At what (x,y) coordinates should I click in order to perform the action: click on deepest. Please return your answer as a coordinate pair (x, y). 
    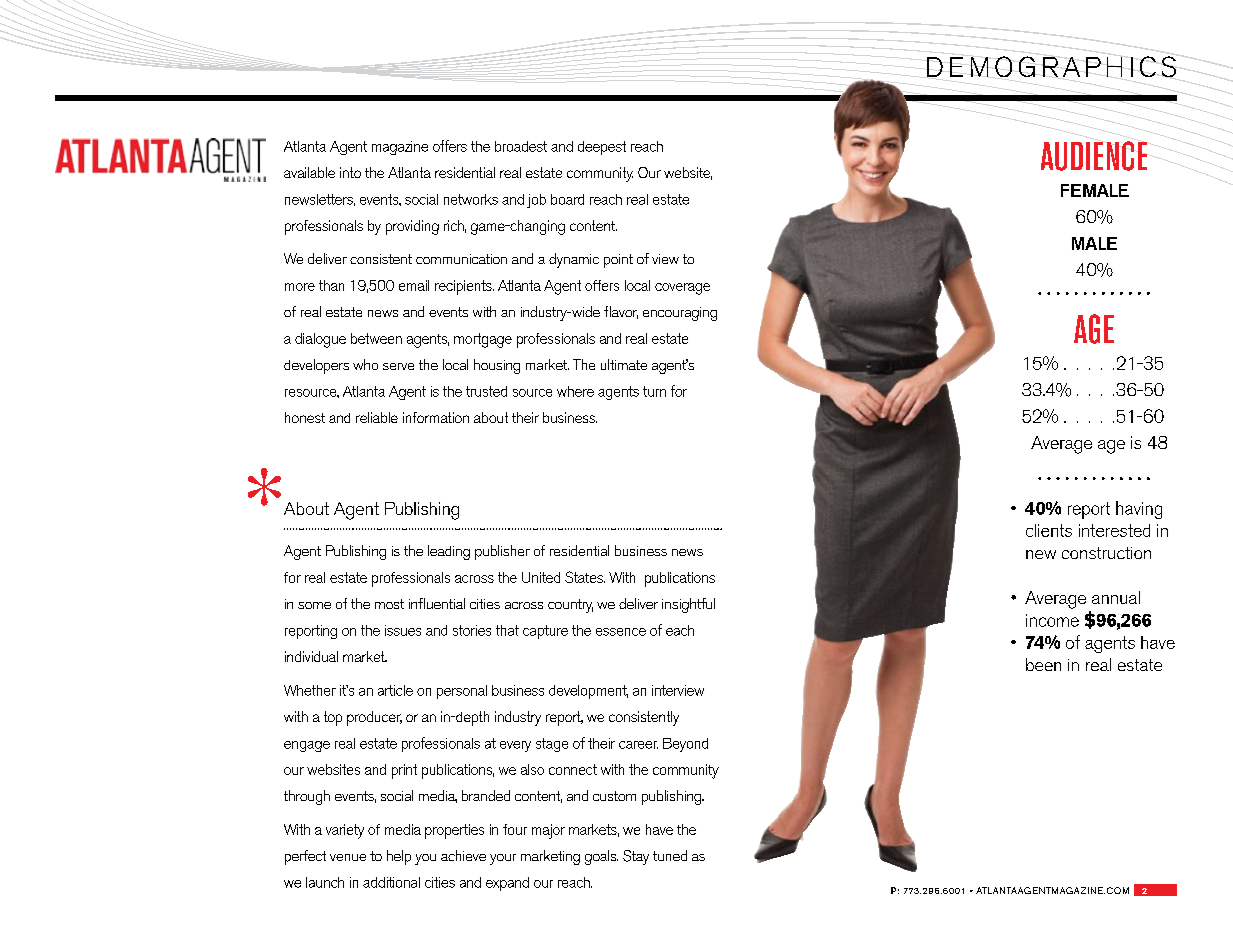
    Looking at the image, I should click on (602, 148).
